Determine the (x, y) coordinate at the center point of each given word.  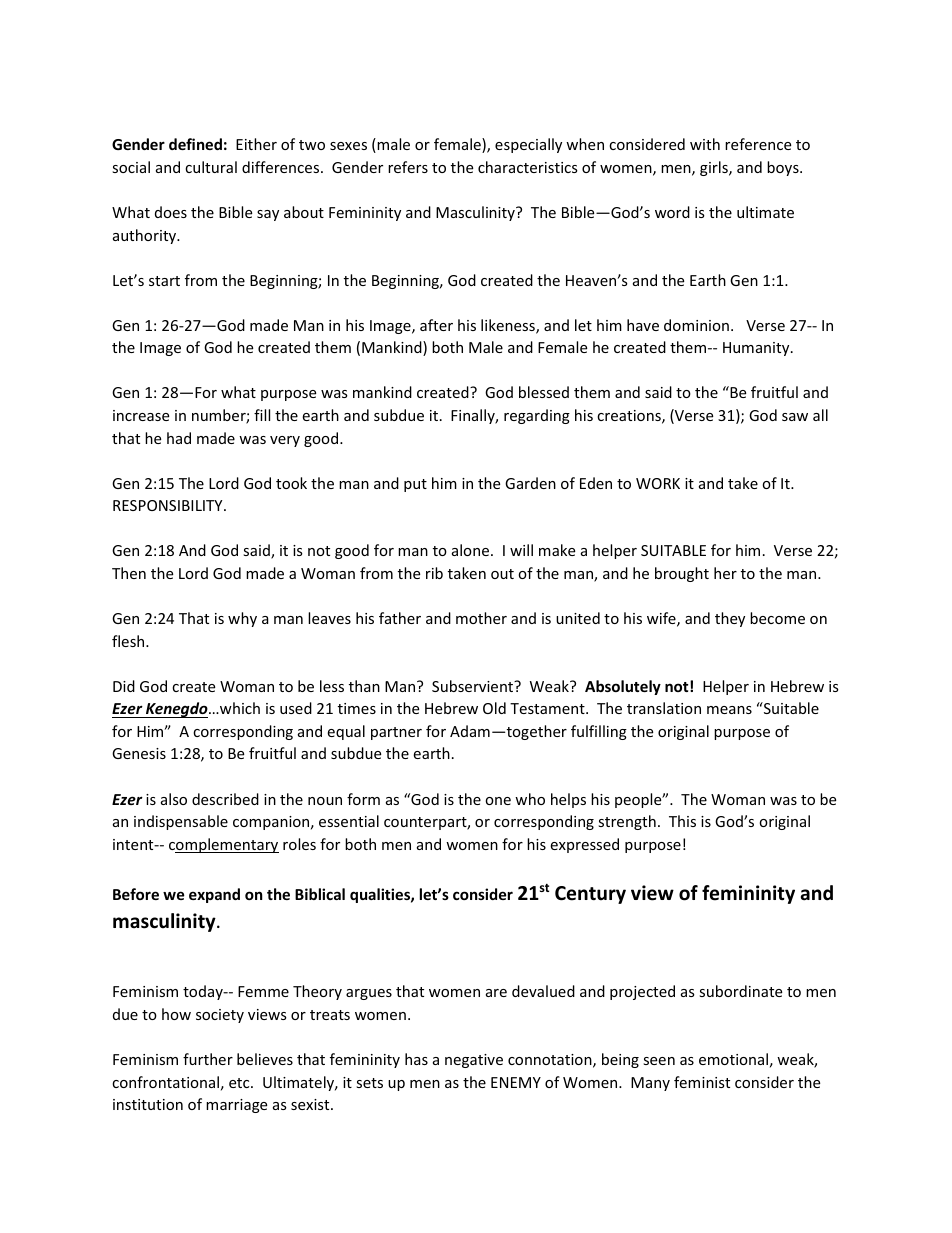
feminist (702, 1082)
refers (408, 167)
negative (474, 1061)
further (208, 1059)
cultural (211, 167)
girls (715, 168)
